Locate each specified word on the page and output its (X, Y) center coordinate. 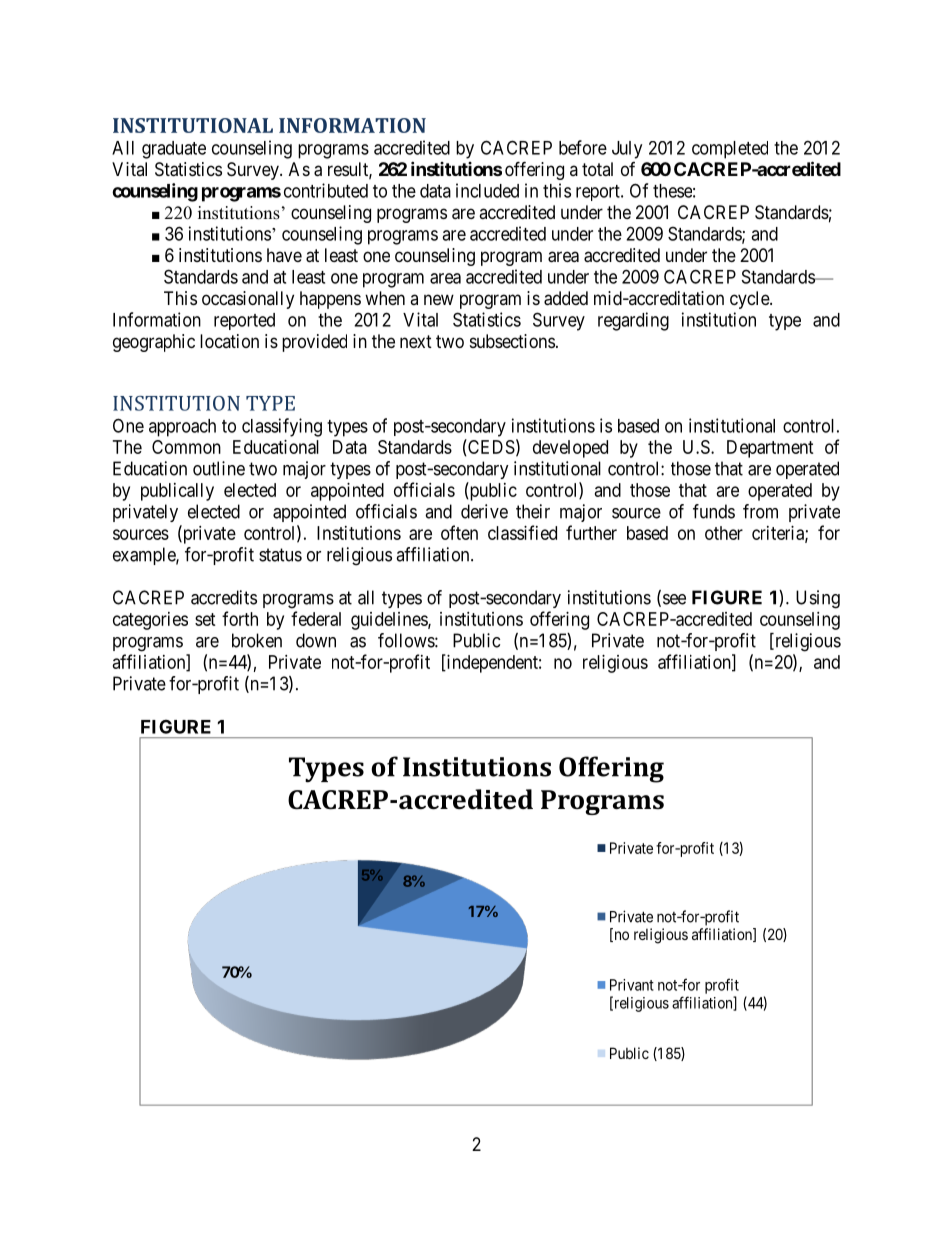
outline (219, 468)
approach (182, 428)
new (439, 299)
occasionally (248, 300)
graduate (174, 150)
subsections (512, 341)
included (487, 190)
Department (770, 449)
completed (730, 150)
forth (240, 618)
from (760, 511)
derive (484, 511)
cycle (750, 300)
